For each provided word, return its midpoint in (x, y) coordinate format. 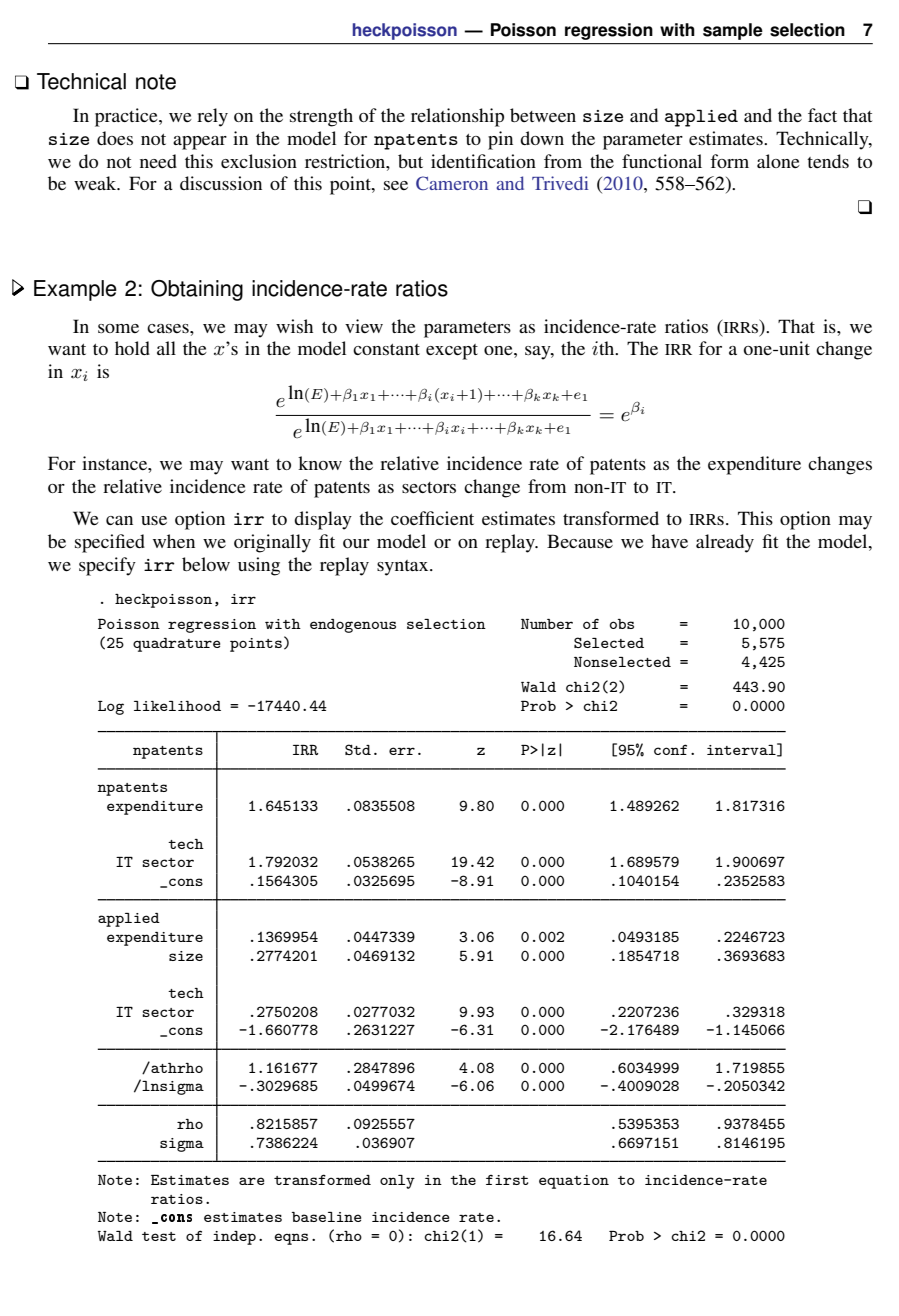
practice (127, 117)
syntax (404, 568)
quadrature (176, 645)
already (725, 543)
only (397, 1182)
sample (732, 31)
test (159, 1236)
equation (574, 1182)
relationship (457, 117)
